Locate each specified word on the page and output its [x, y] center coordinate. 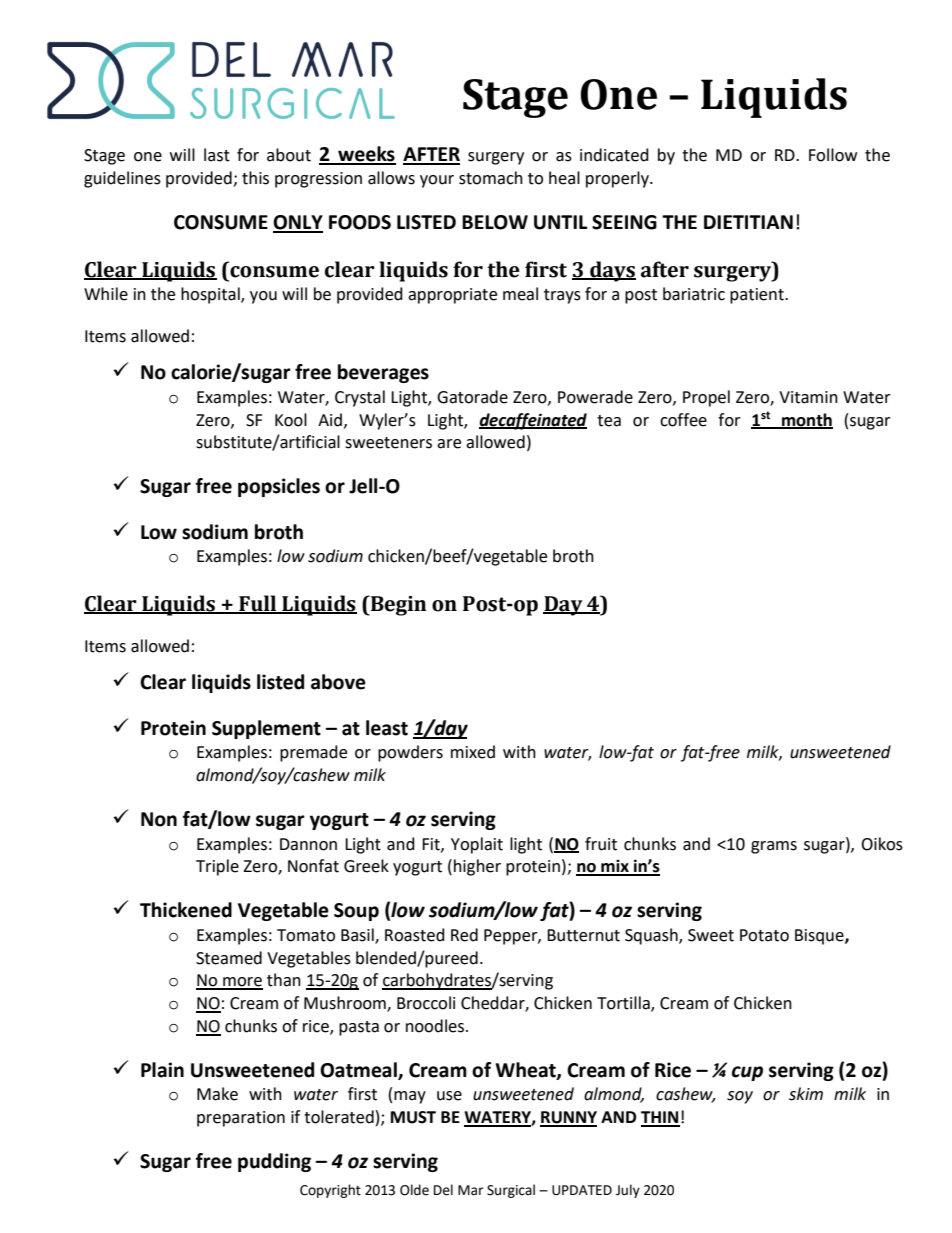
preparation [241, 1119]
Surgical [511, 1191]
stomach [491, 178]
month [806, 420]
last [217, 155]
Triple [217, 867]
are [449, 444]
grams [774, 847]
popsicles [279, 487]
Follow [833, 155]
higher [477, 867]
